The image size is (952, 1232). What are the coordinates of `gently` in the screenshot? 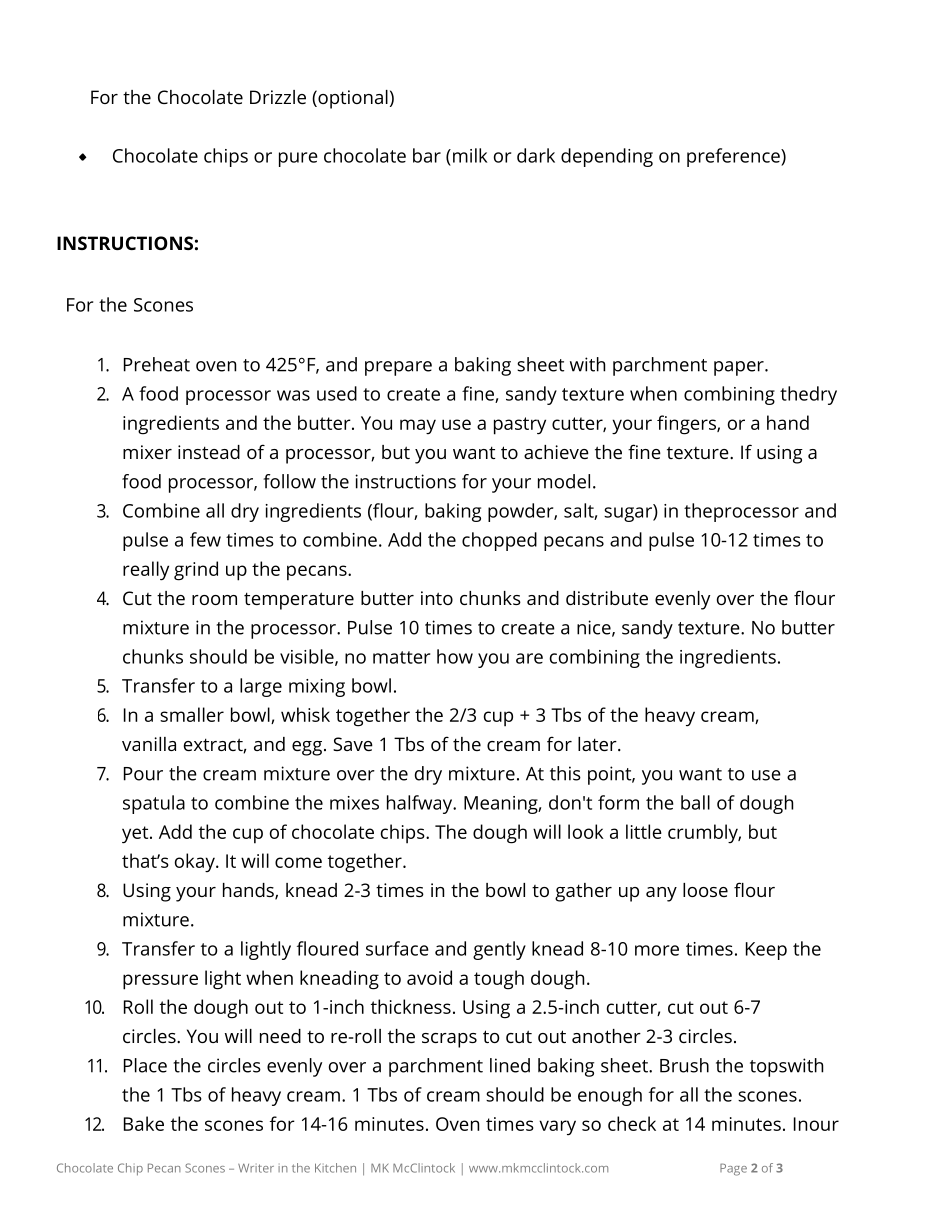 It's located at (499, 950).
